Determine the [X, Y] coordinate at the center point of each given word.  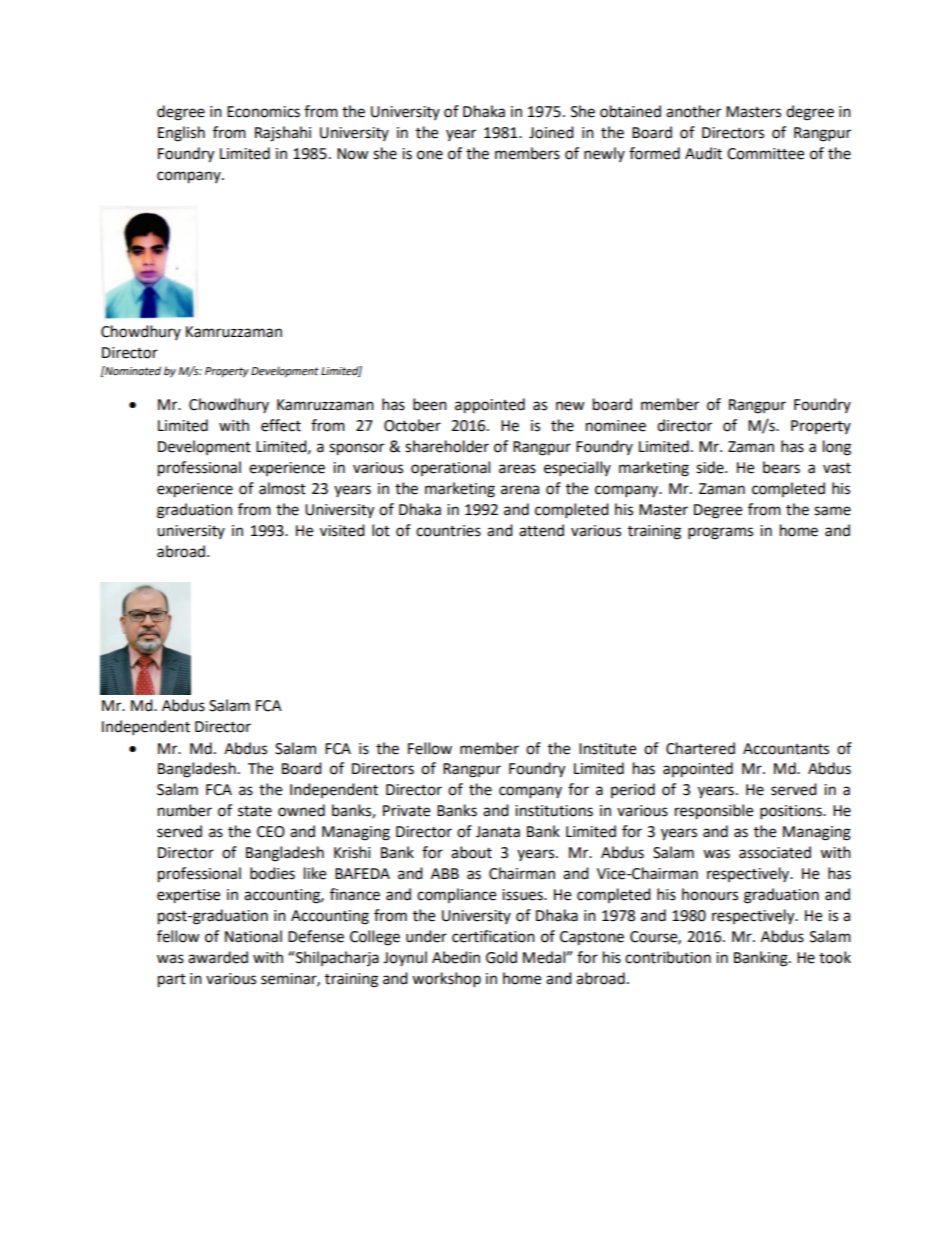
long [837, 448]
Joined [551, 132]
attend [541, 530]
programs [720, 533]
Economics [263, 112]
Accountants [786, 749]
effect [281, 425]
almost [282, 488]
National [253, 936]
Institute [607, 749]
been [430, 404]
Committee [765, 154]
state [255, 811]
